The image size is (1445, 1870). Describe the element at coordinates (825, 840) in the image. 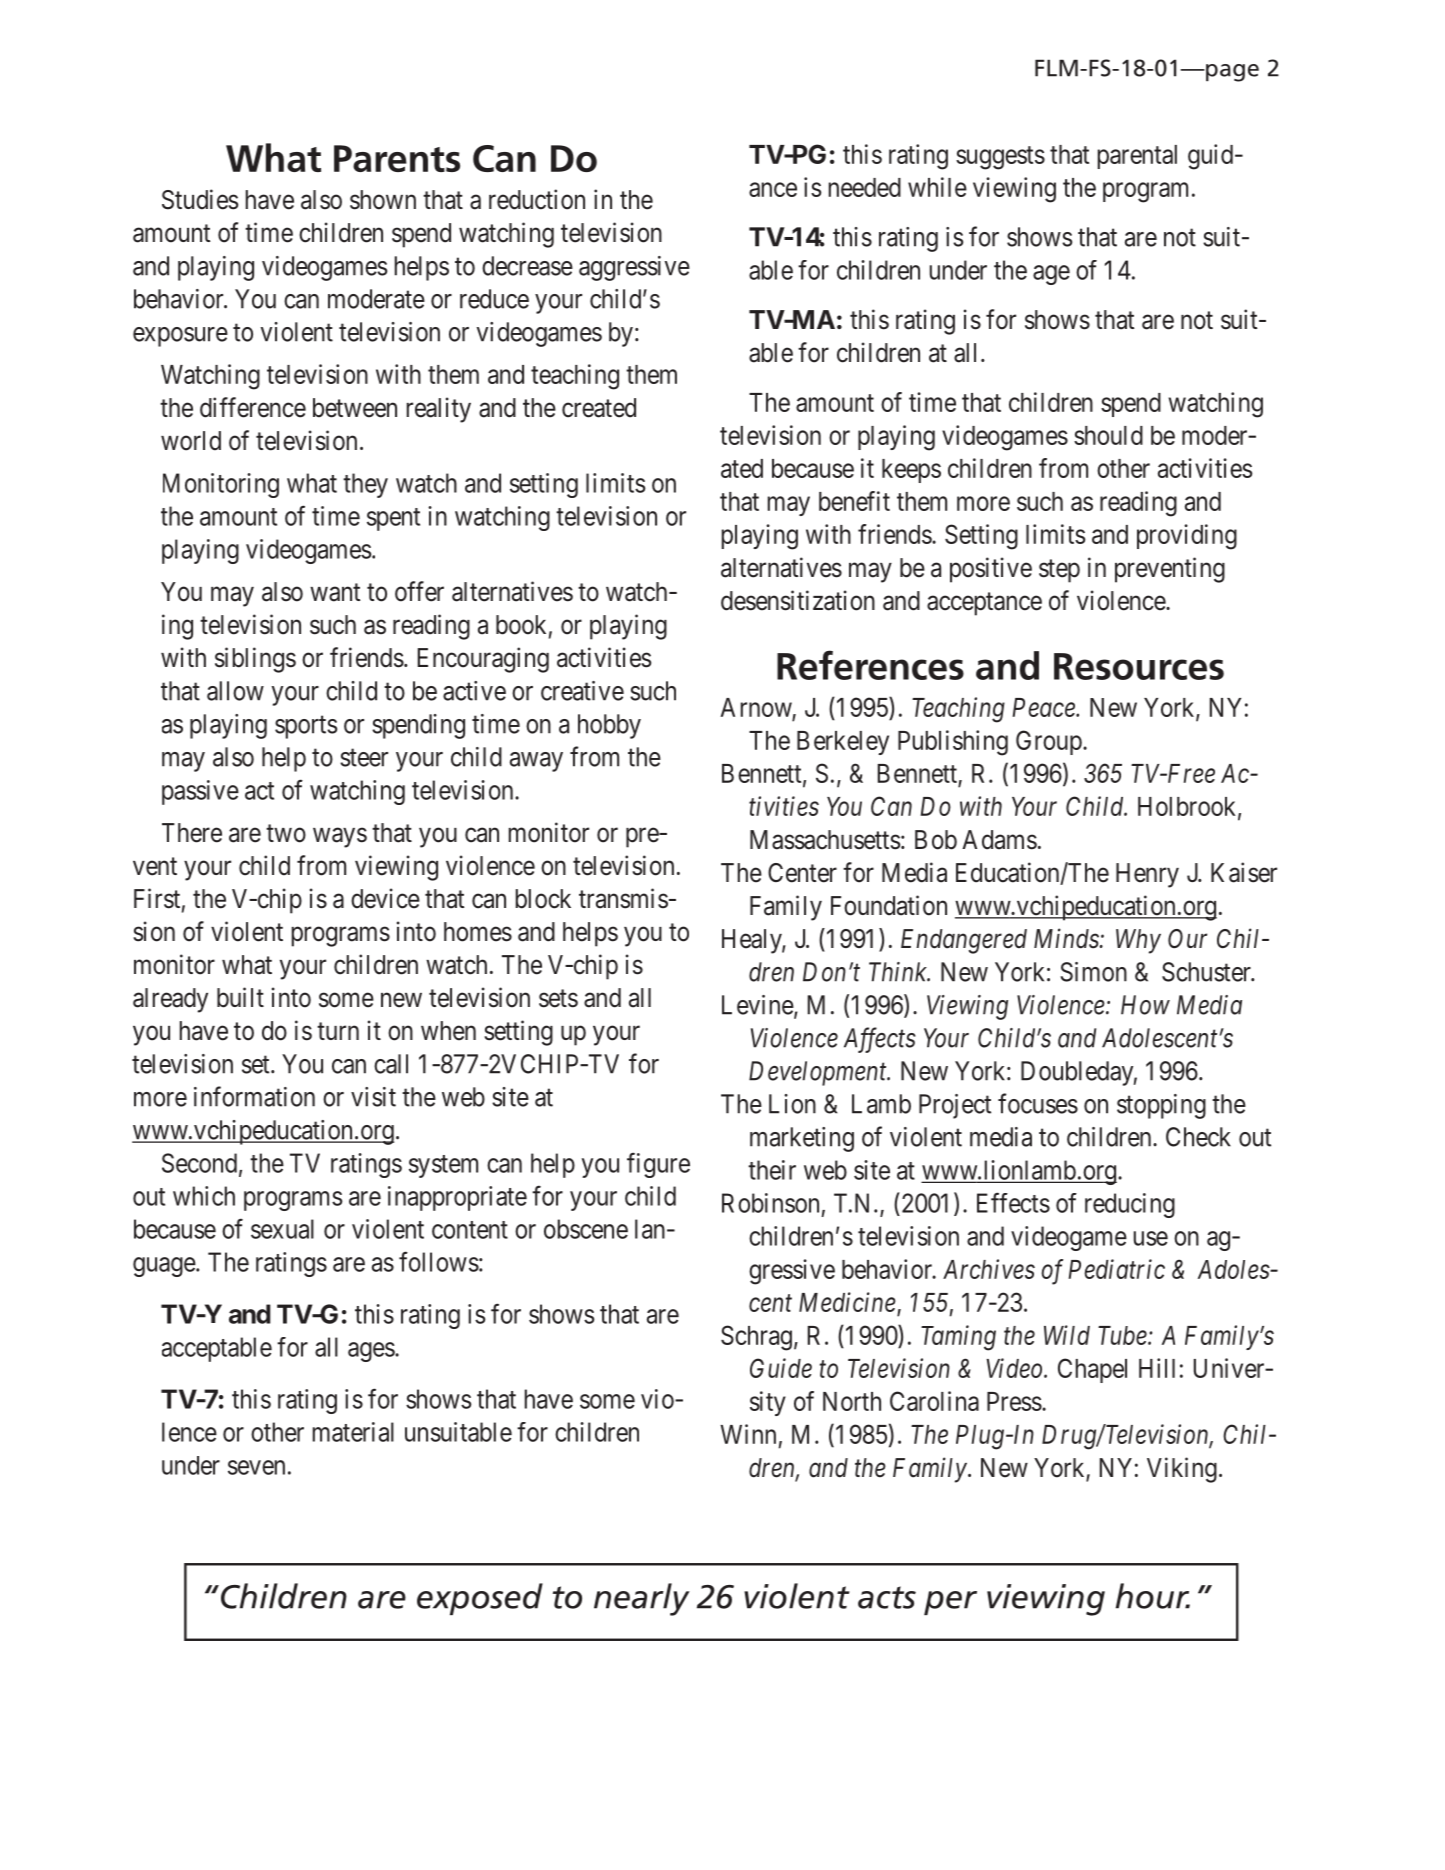

I see `Massachusetts` at that location.
